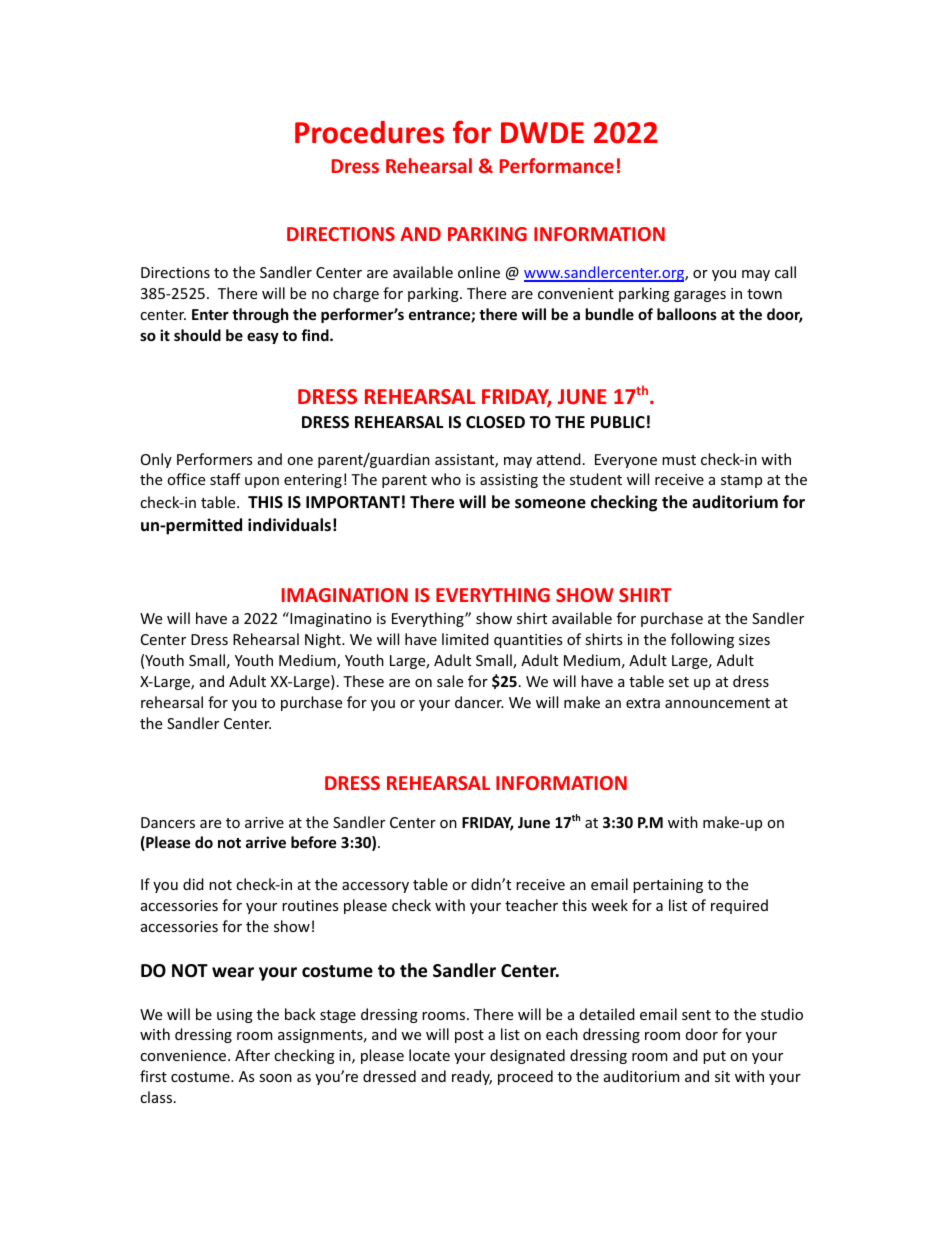 This page has width=952, height=1233. I want to click on call, so click(785, 272).
